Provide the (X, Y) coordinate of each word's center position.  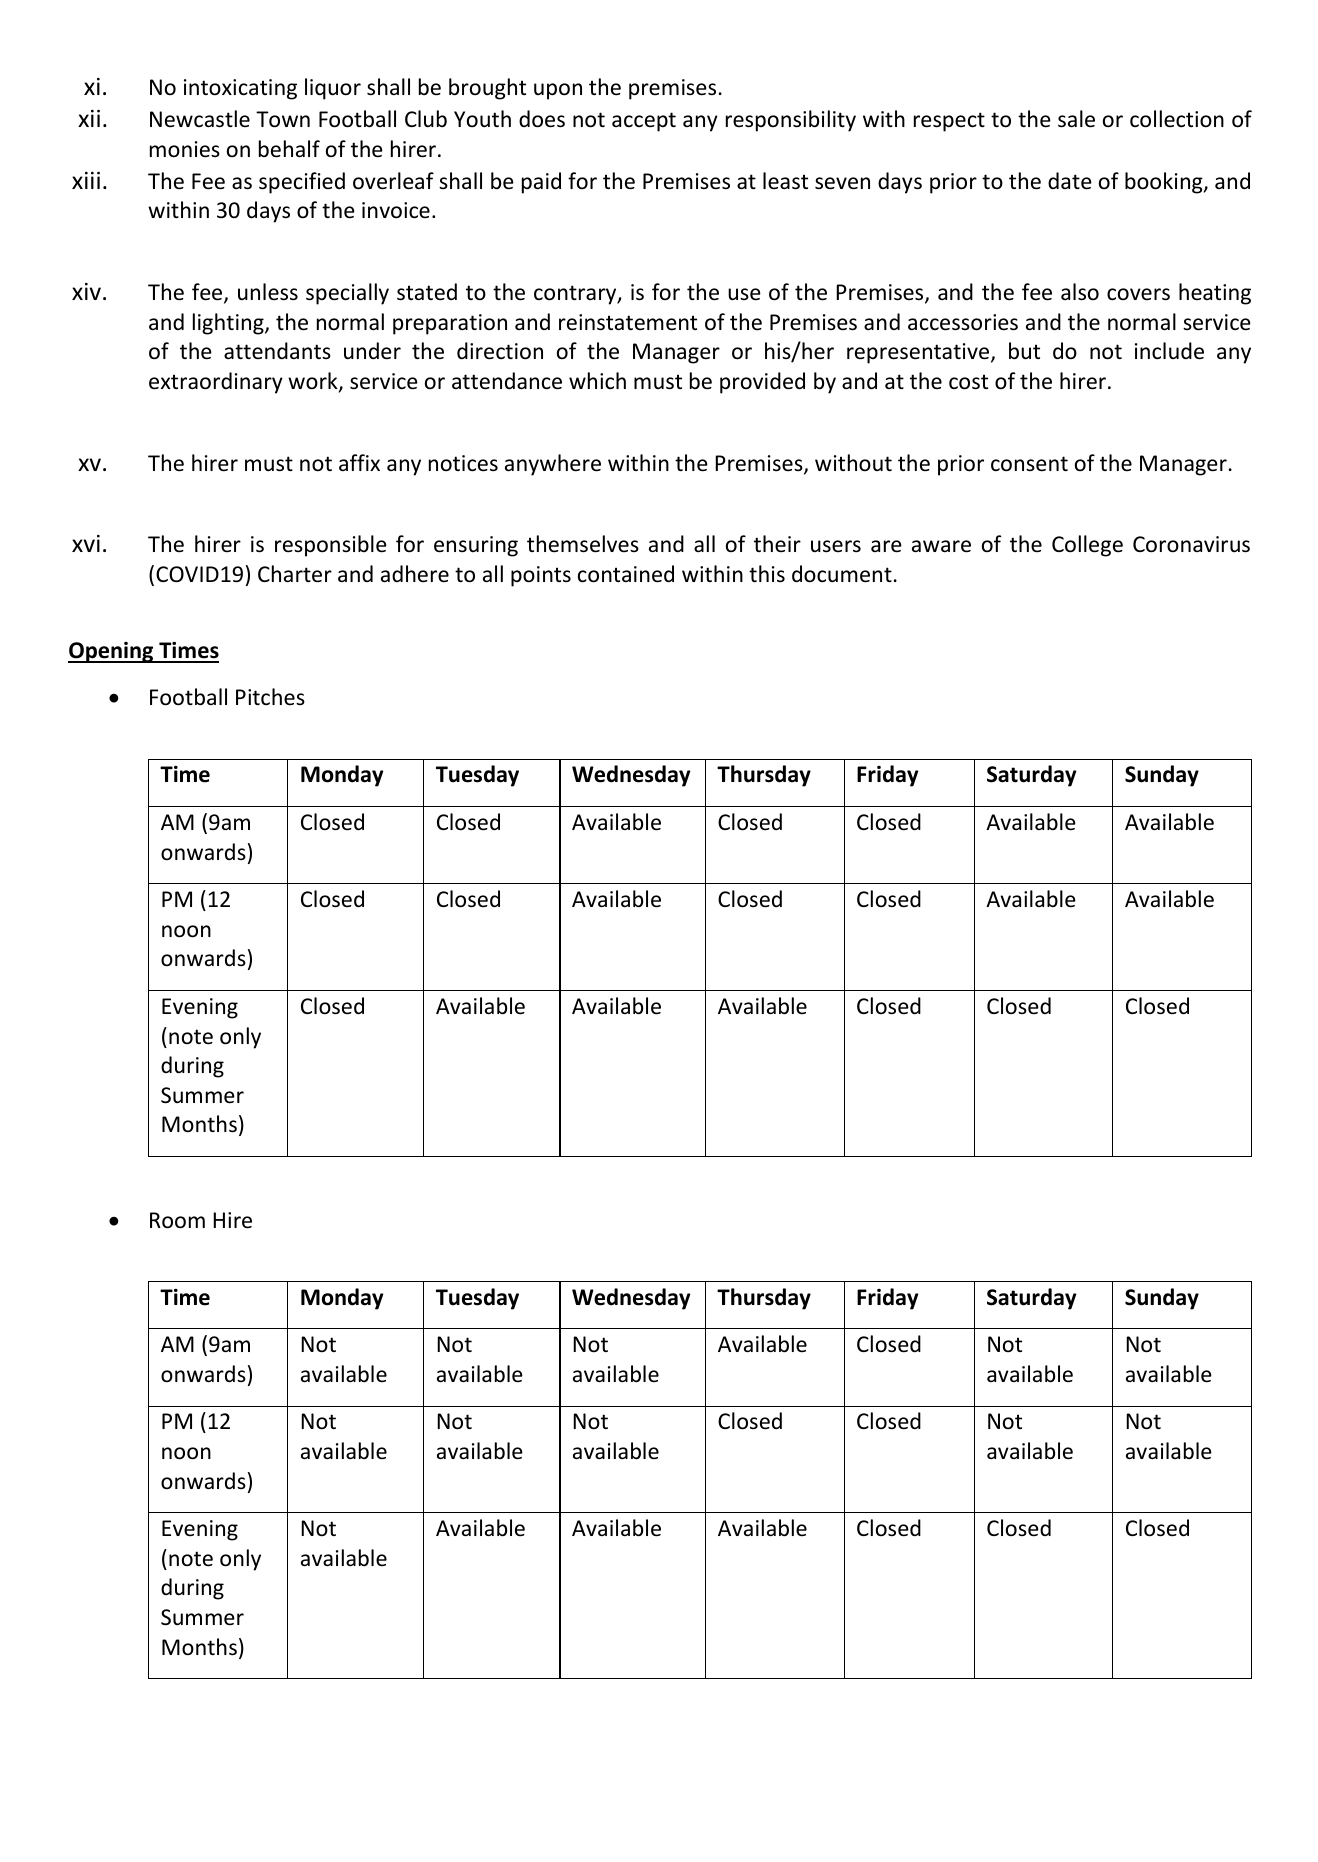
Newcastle (200, 119)
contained (626, 574)
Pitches (270, 696)
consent (1029, 464)
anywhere (553, 465)
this (767, 573)
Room (177, 1220)
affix (359, 462)
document (842, 574)
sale (1076, 119)
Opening (112, 652)
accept (644, 122)
